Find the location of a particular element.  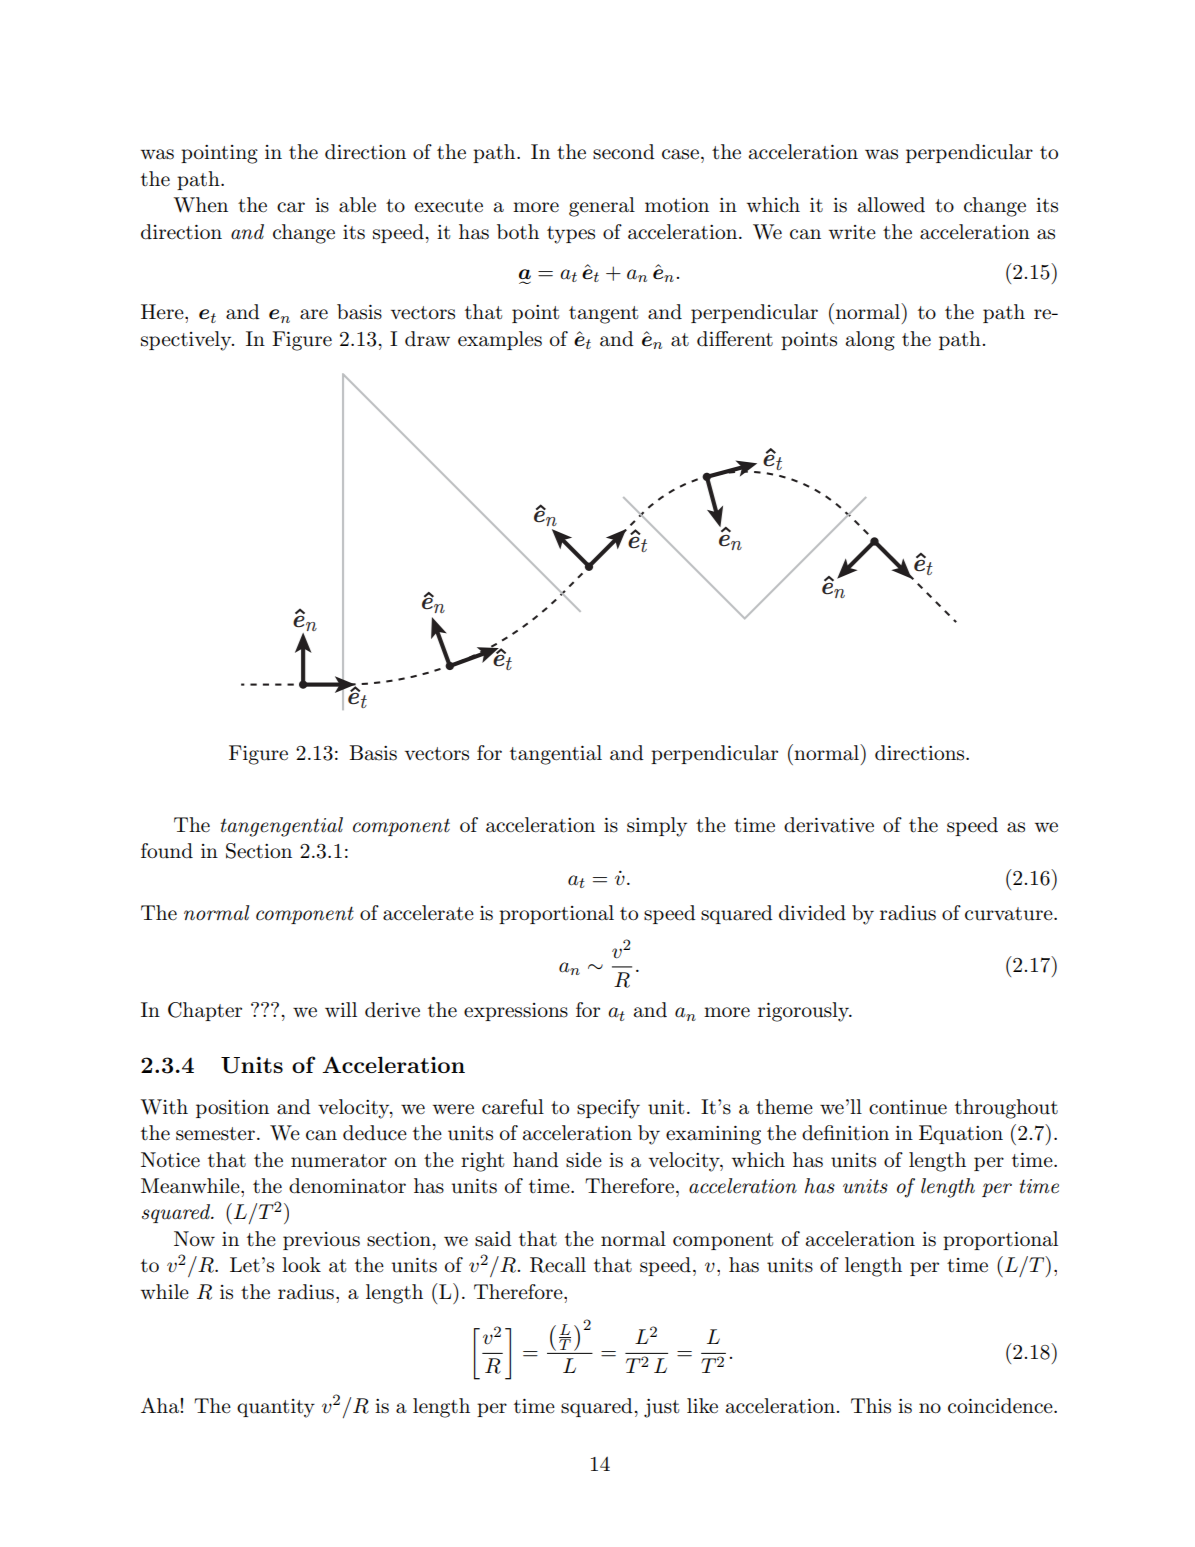

general is located at coordinates (602, 207).
